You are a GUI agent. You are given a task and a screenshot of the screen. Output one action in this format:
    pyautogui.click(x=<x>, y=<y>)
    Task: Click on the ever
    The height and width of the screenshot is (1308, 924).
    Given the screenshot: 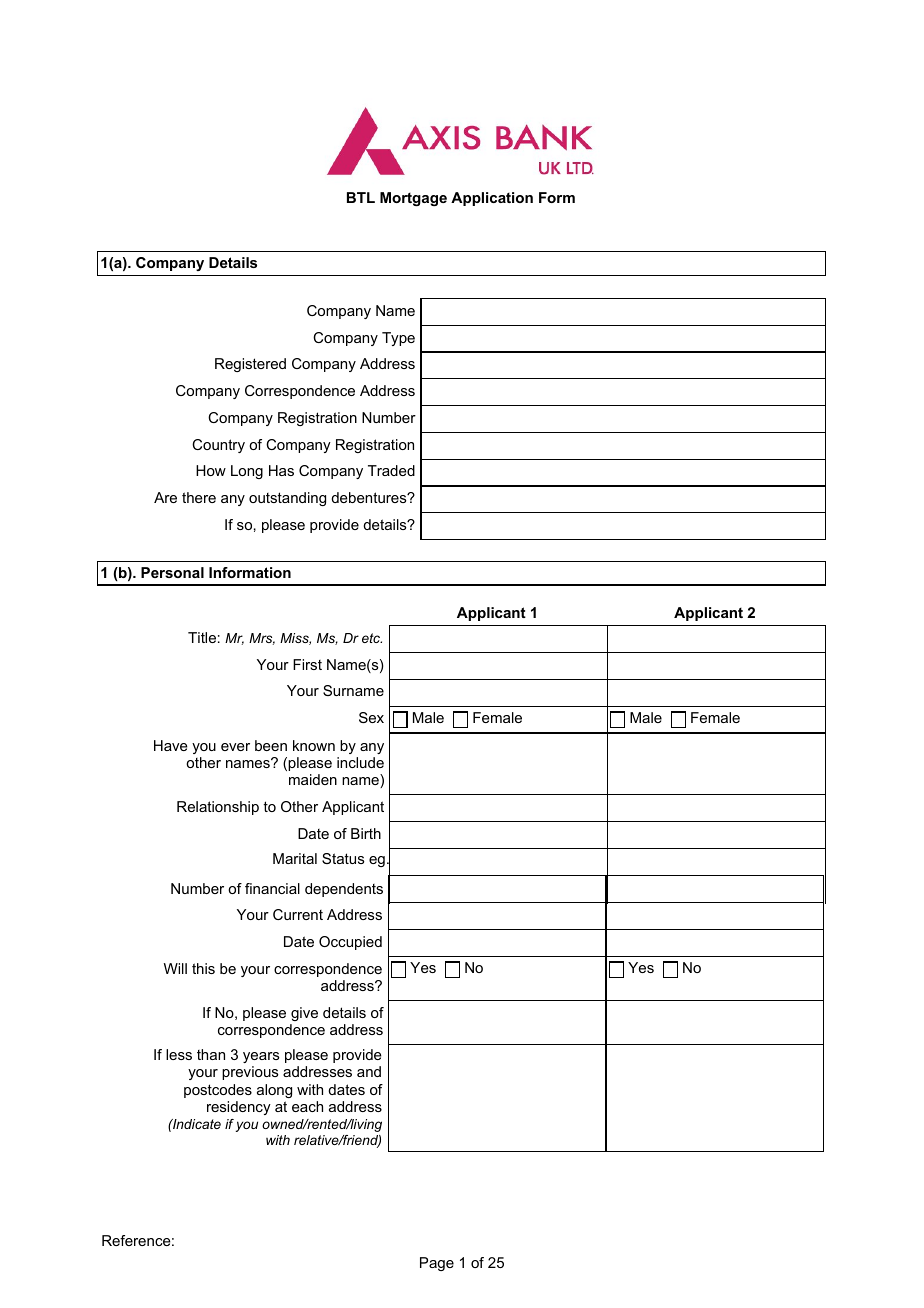 What is the action you would take?
    pyautogui.click(x=235, y=747)
